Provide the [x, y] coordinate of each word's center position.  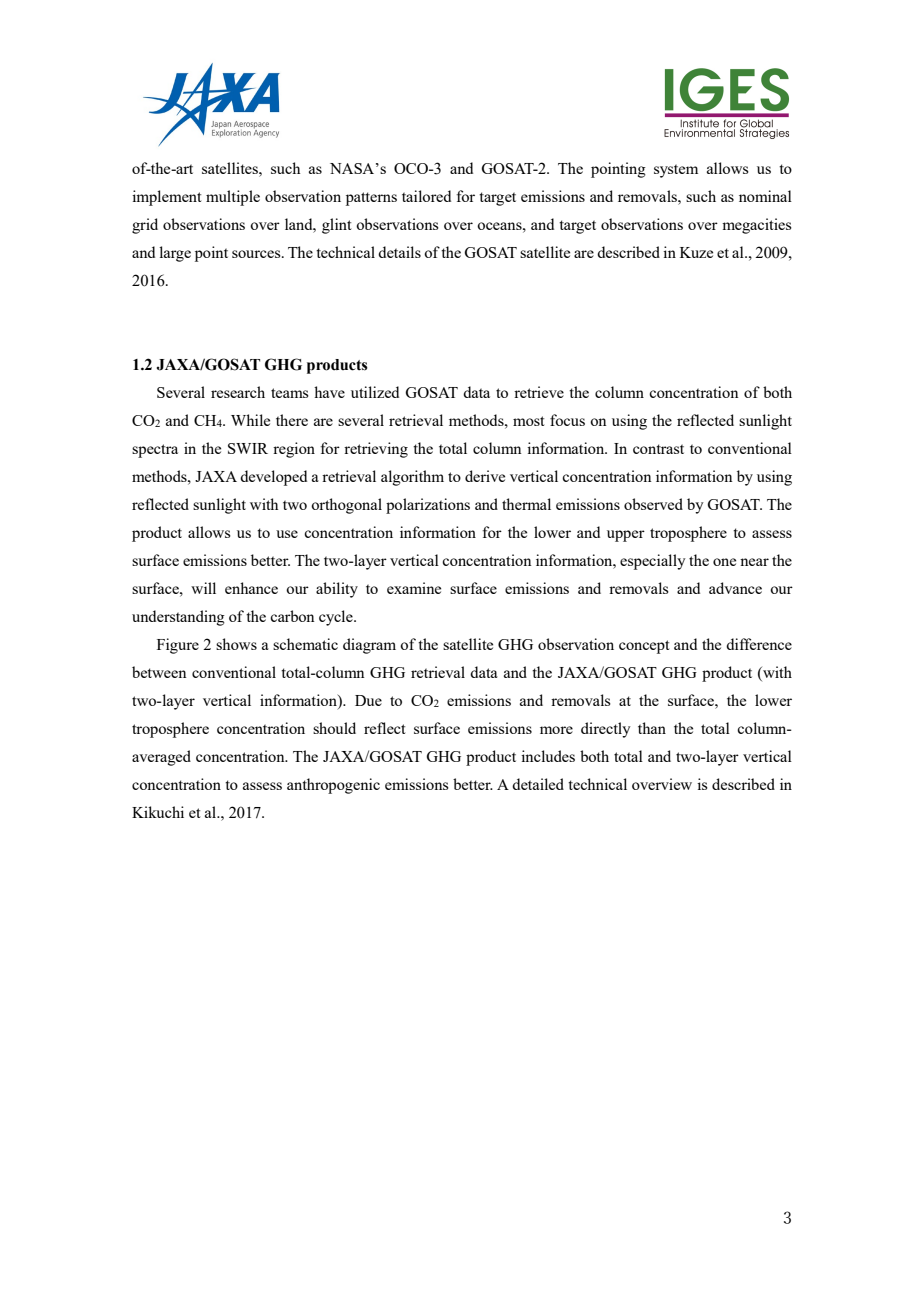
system [676, 171]
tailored [426, 196]
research [238, 392]
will [203, 588]
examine [414, 588]
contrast [658, 449]
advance [735, 588]
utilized [375, 392]
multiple [233, 198]
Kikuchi [158, 812]
